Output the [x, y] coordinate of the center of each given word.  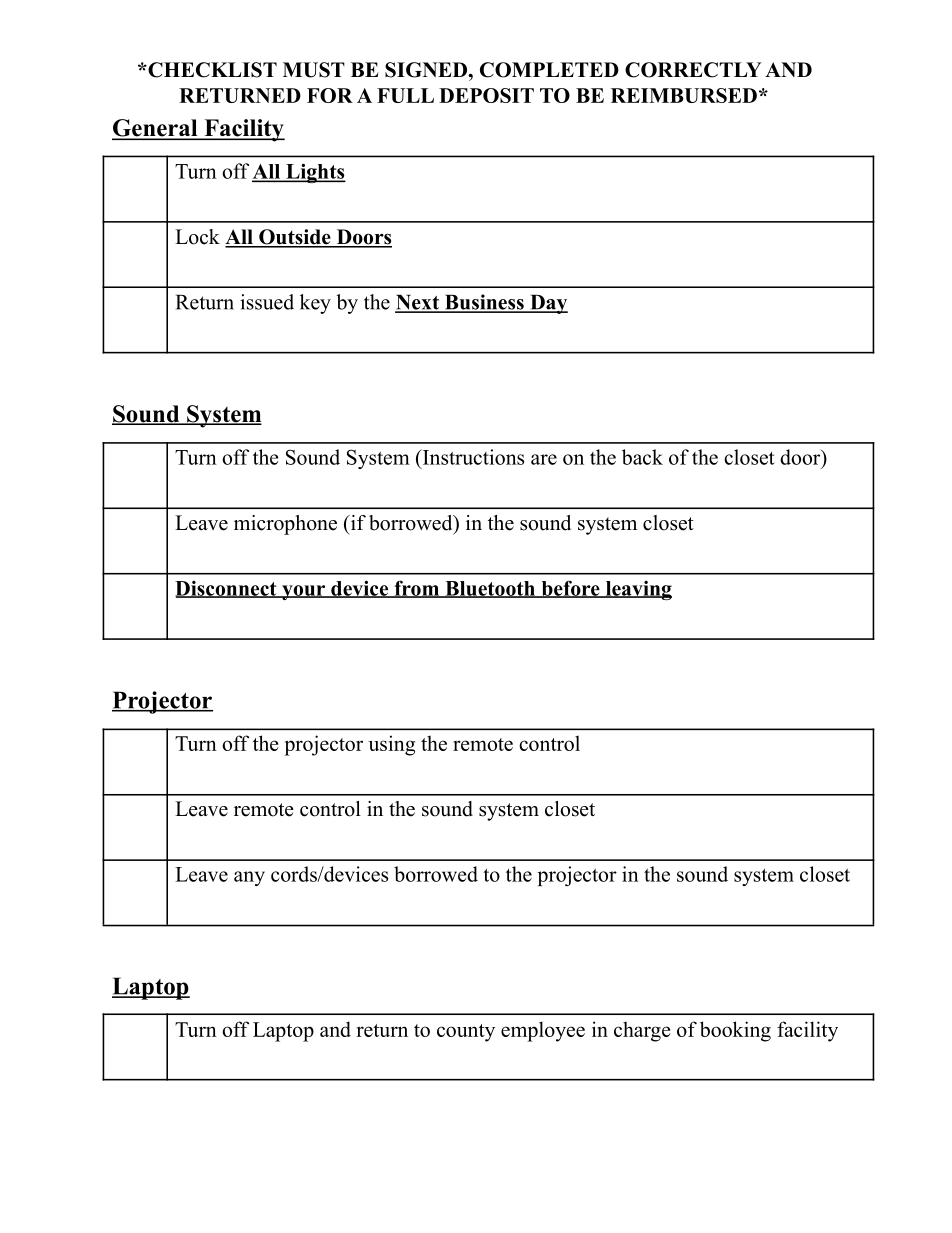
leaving [637, 590]
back [642, 457]
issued [267, 302]
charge [642, 1031]
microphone [285, 525]
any [249, 878]
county [466, 1033]
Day [548, 304]
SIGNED [427, 70]
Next [418, 303]
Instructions [472, 457]
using [391, 745]
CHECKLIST [211, 70]
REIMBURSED [684, 95]
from [416, 589]
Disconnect [227, 589]
